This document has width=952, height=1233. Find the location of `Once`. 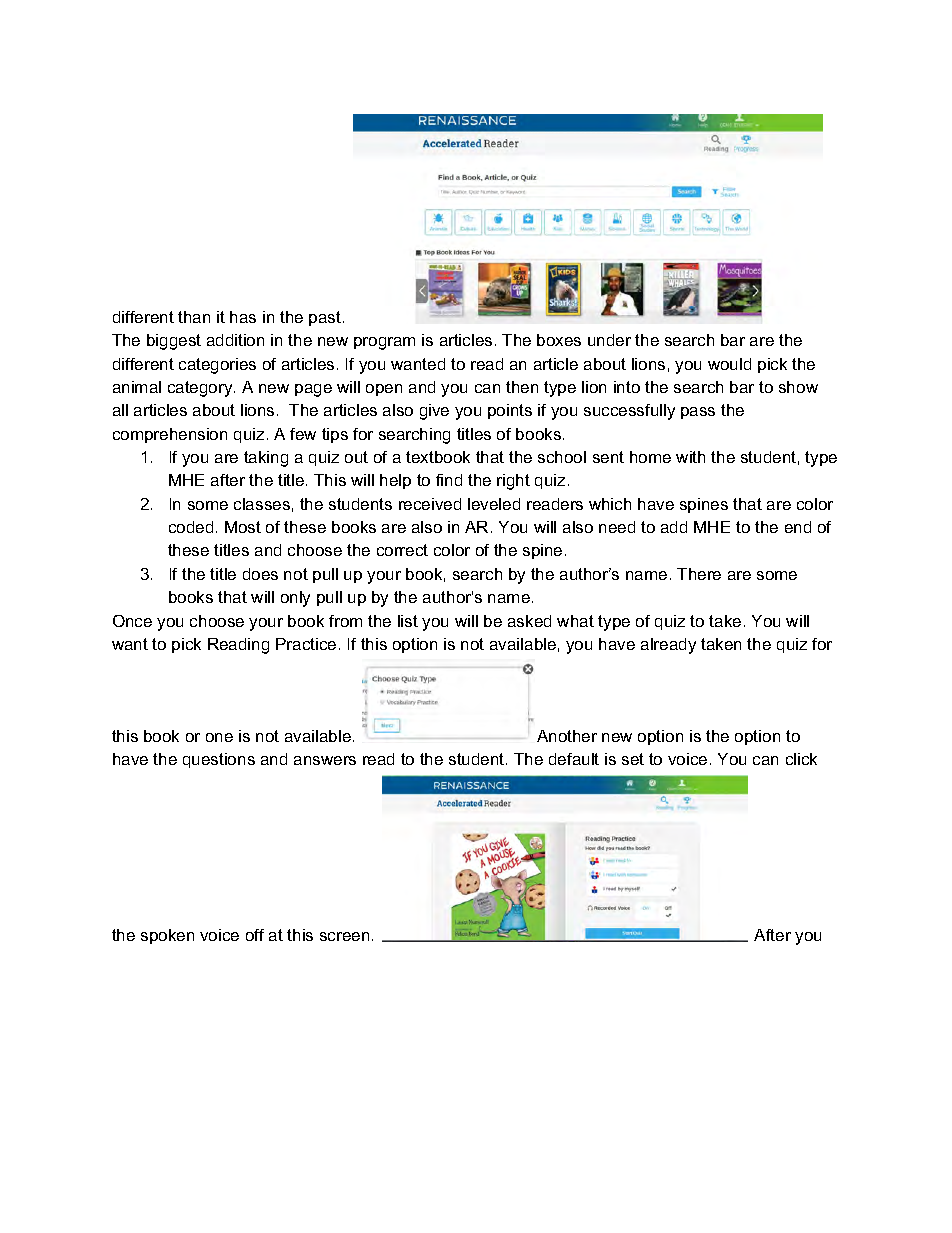

Once is located at coordinates (132, 621).
